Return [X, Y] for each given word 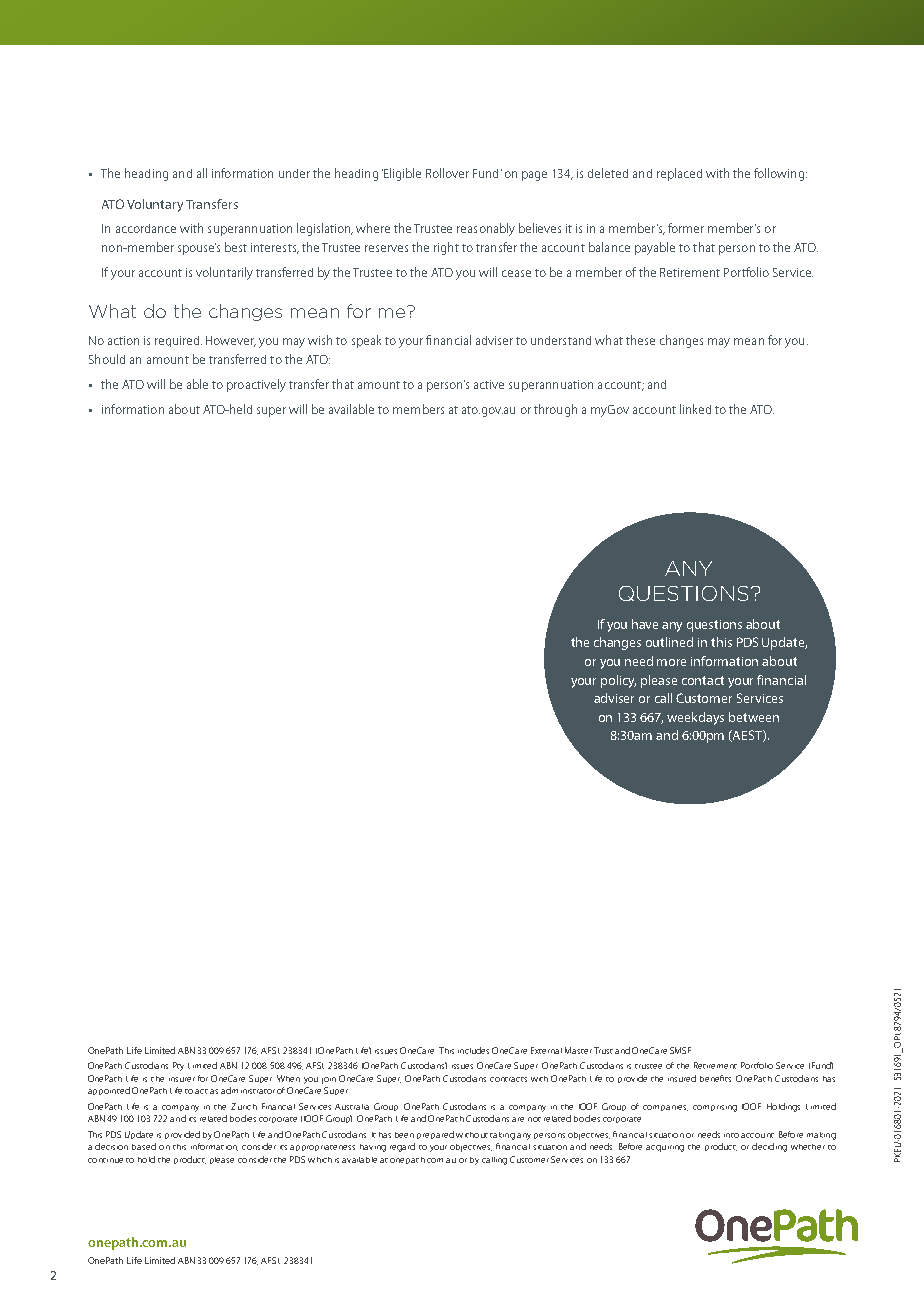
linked [695, 409]
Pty [178, 1066]
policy [618, 681]
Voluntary [155, 205]
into [731, 1135]
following [779, 174]
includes [473, 1050]
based [144, 1146]
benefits [715, 1078]
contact [703, 680]
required [178, 341]
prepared [435, 1135]
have [645, 624]
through [555, 410]
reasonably [486, 229]
